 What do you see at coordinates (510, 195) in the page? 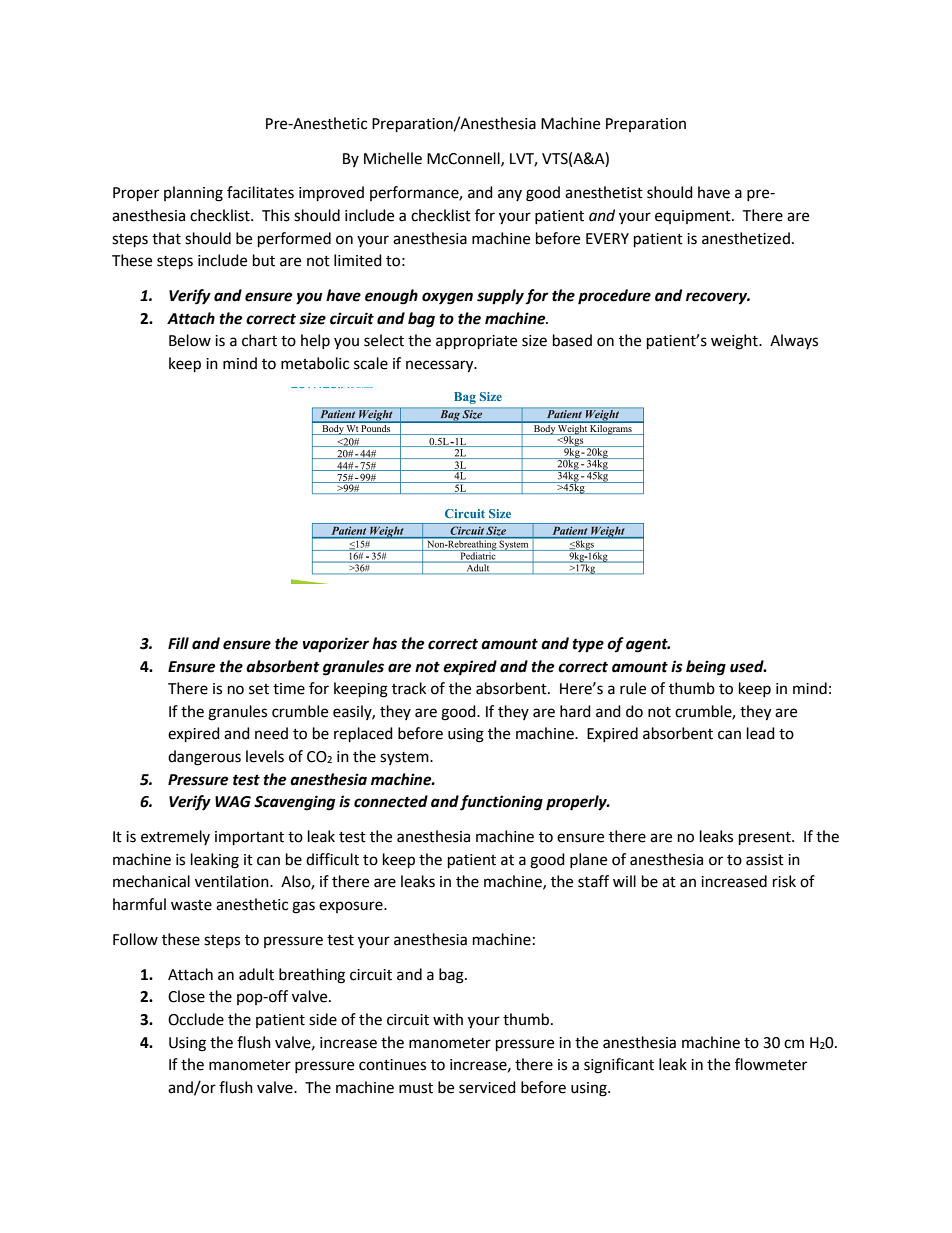
I see `any` at bounding box center [510, 195].
